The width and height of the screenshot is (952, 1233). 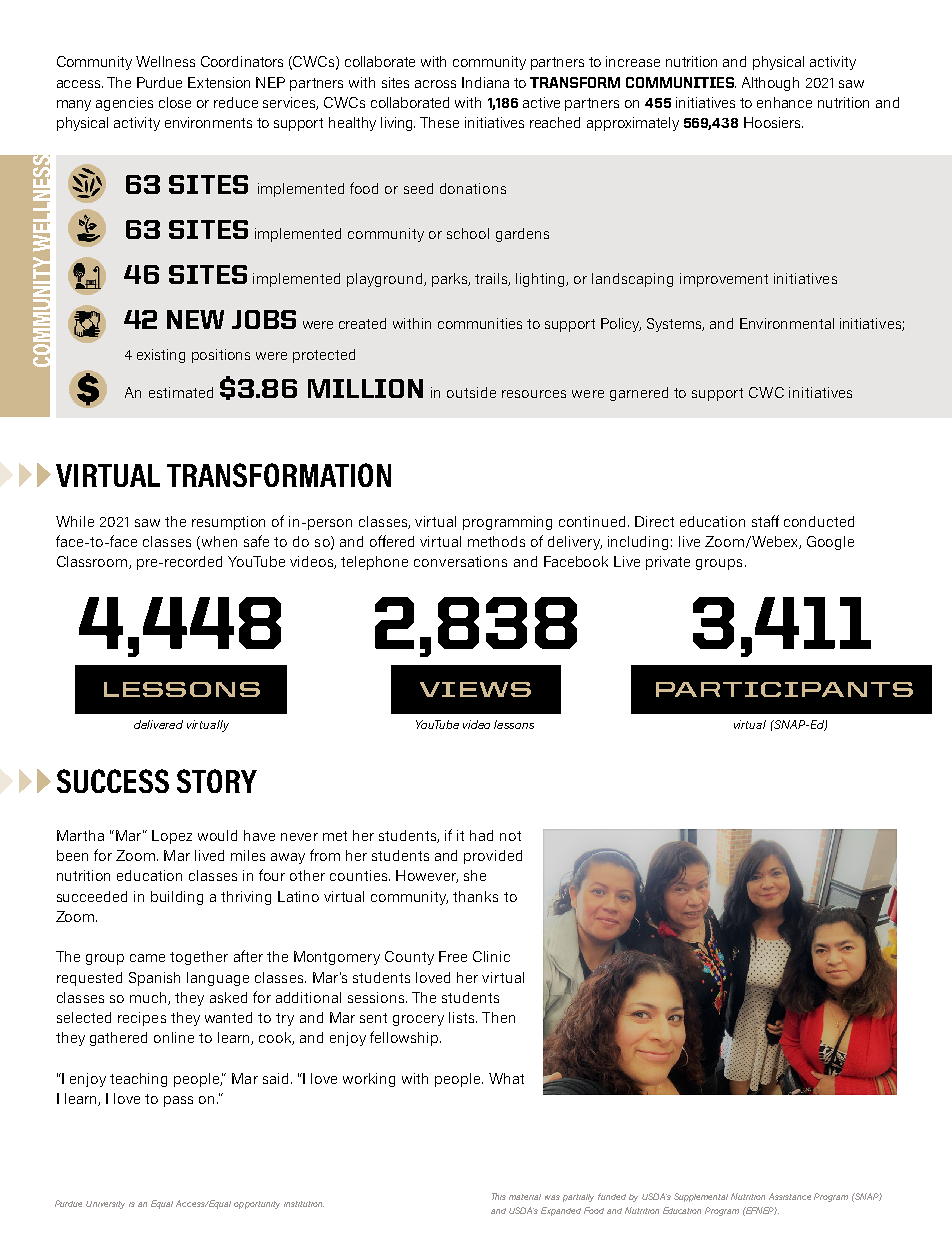 What do you see at coordinates (175, 102) in the screenshot?
I see `close` at bounding box center [175, 102].
